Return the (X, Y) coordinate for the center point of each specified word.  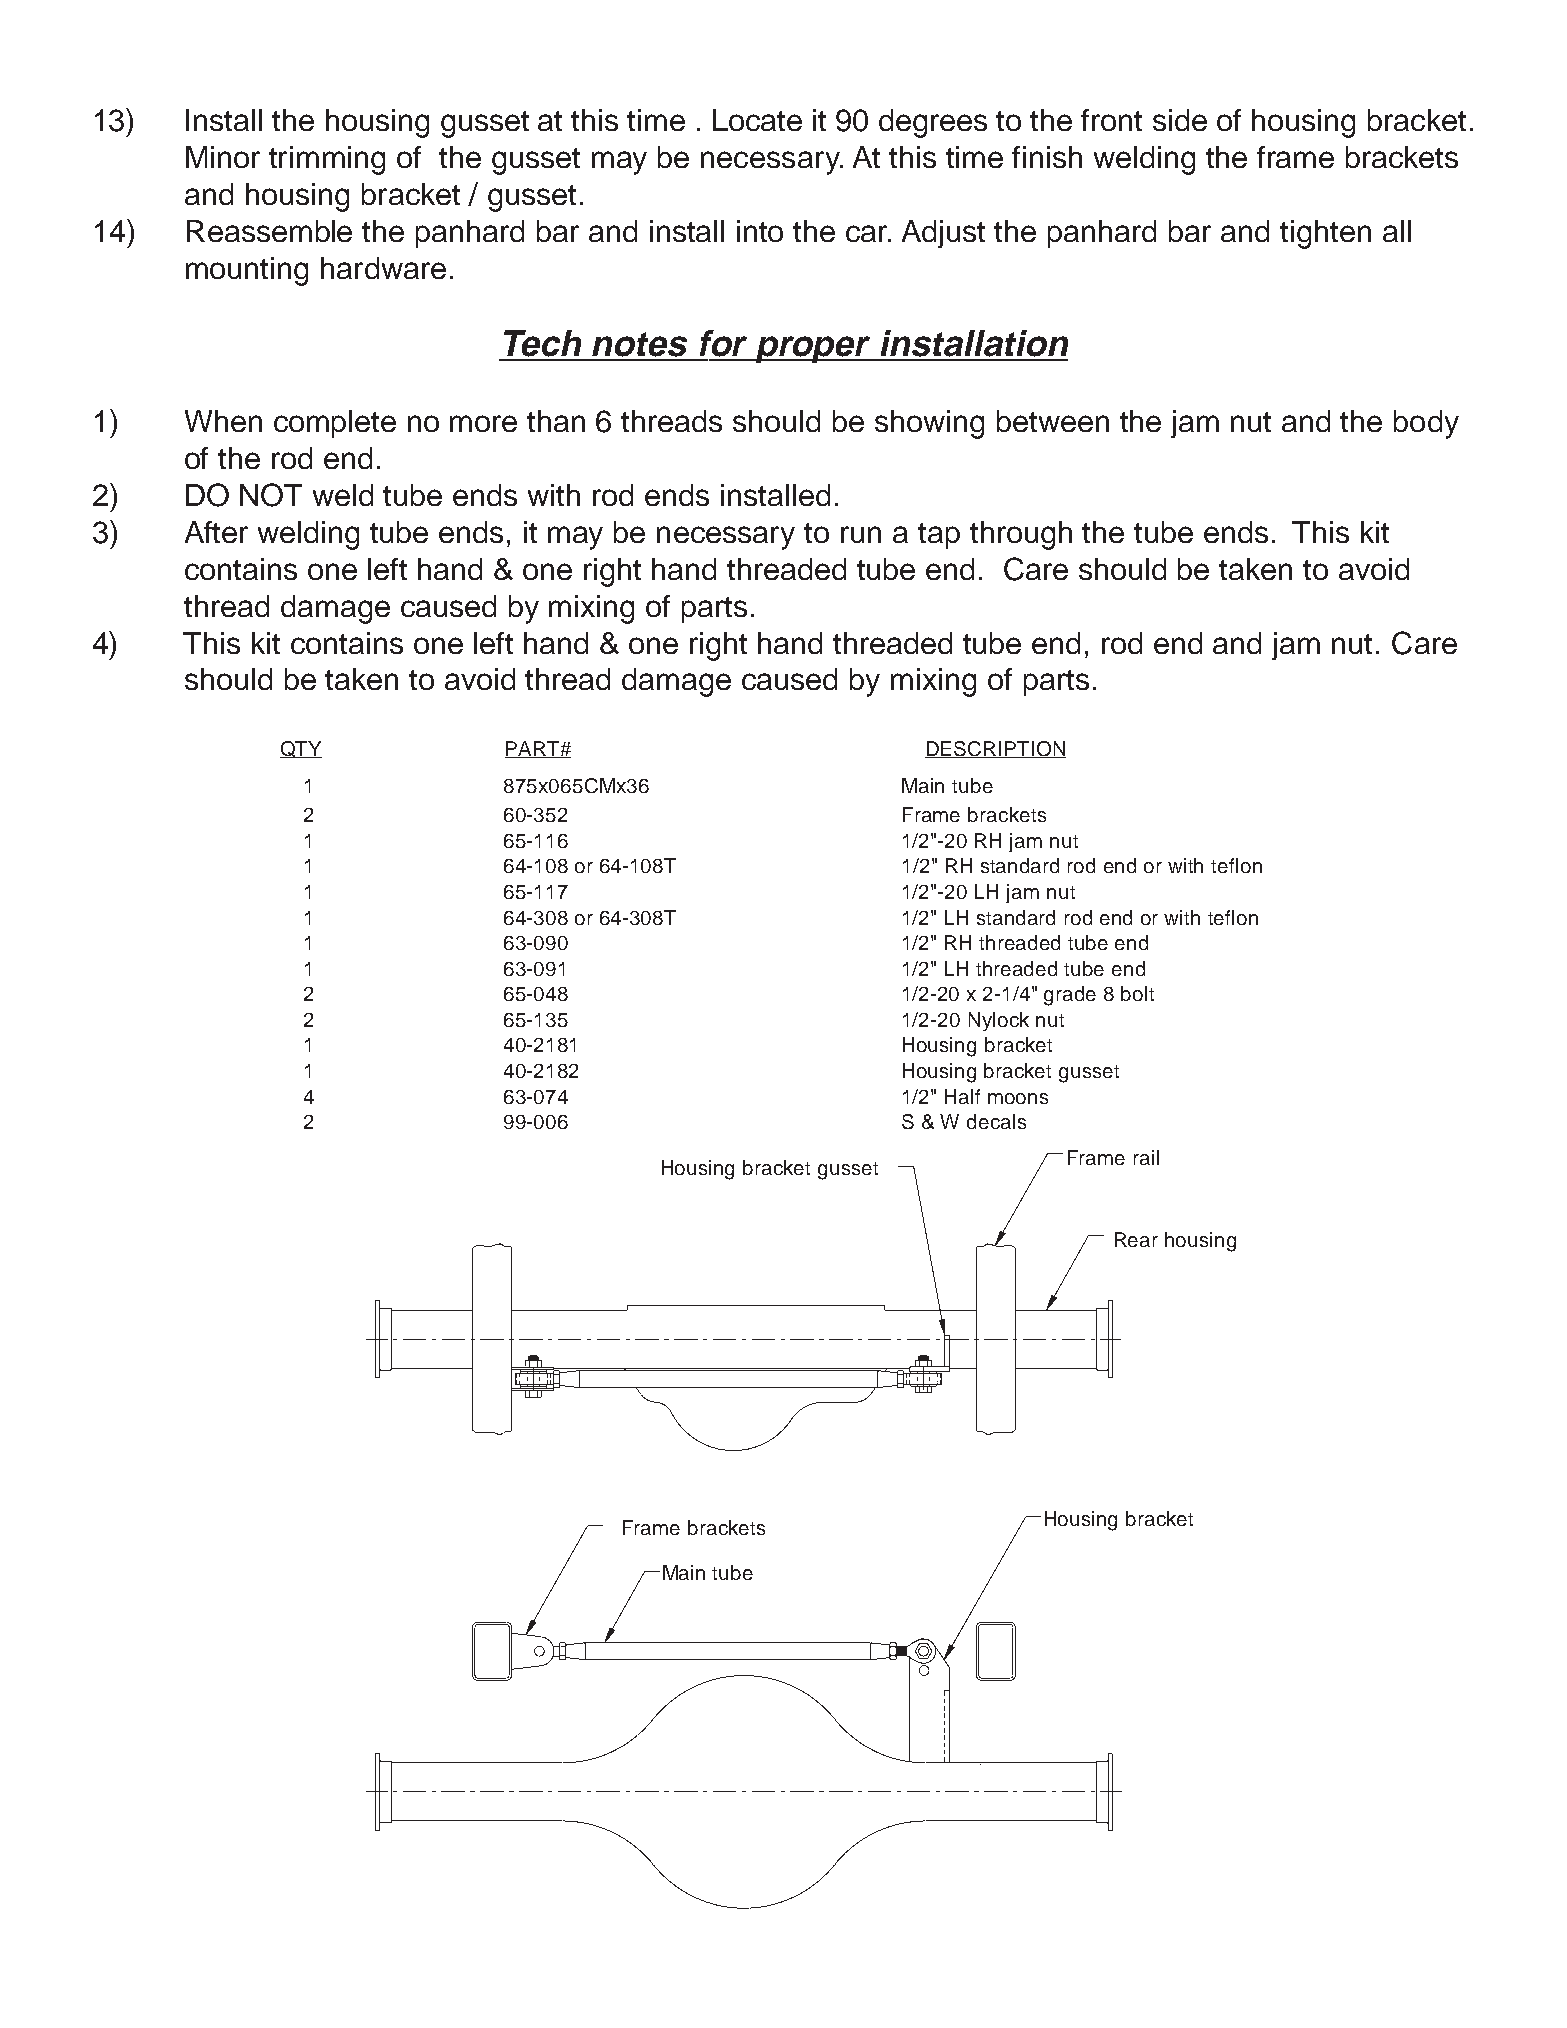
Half (962, 1096)
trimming (327, 160)
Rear (1136, 1239)
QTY (301, 749)
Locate (757, 120)
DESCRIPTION (995, 749)
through (1021, 535)
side (1180, 120)
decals (996, 1121)
